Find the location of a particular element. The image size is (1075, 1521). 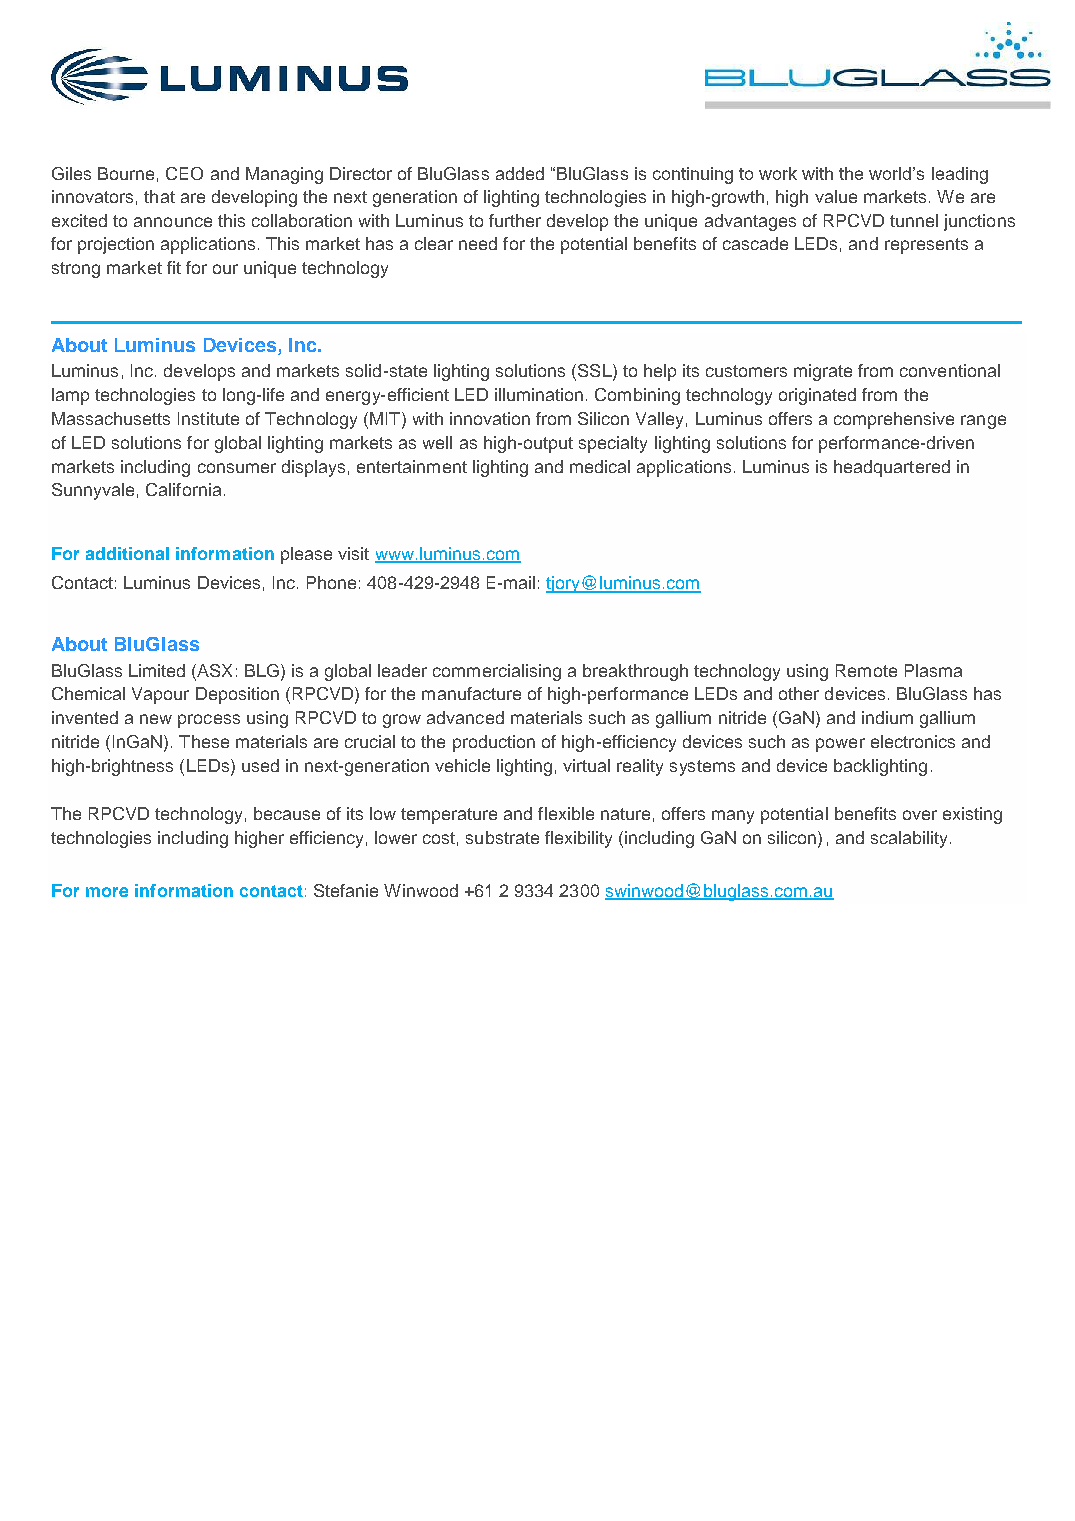

that is located at coordinates (159, 196).
